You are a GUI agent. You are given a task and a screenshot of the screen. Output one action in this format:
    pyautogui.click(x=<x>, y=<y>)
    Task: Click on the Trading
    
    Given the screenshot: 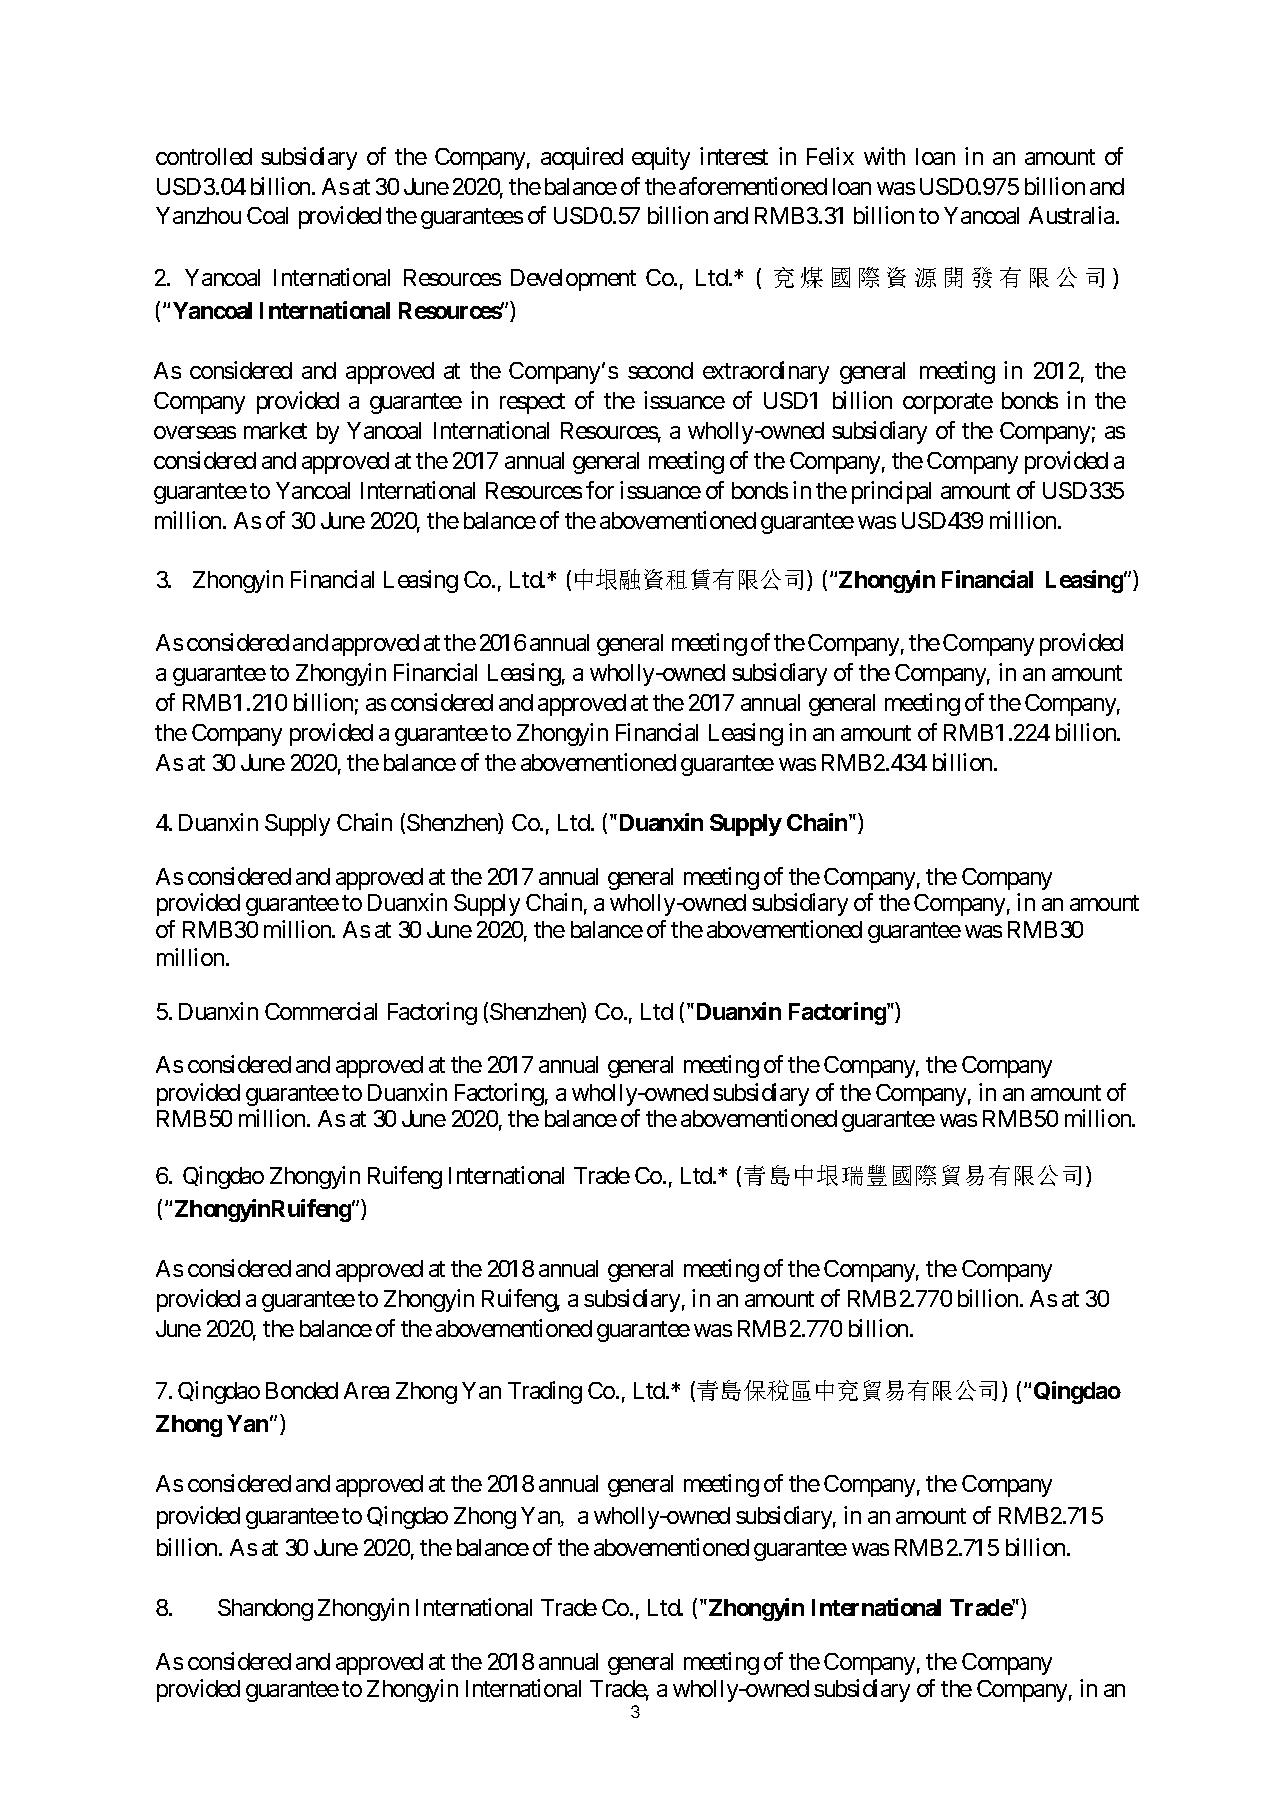 What is the action you would take?
    pyautogui.click(x=545, y=1392)
